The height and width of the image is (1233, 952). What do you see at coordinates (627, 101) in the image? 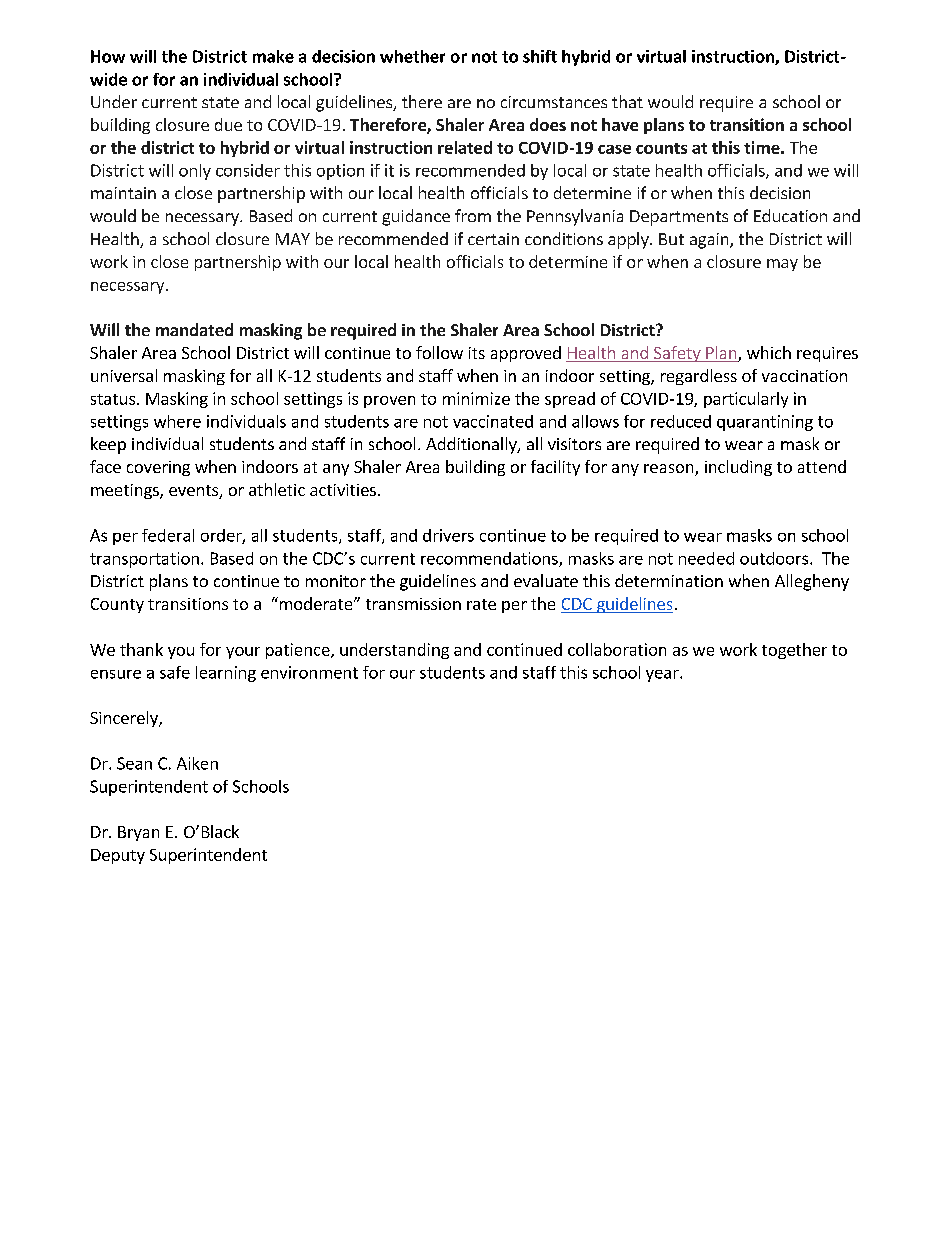
I see `that` at bounding box center [627, 101].
